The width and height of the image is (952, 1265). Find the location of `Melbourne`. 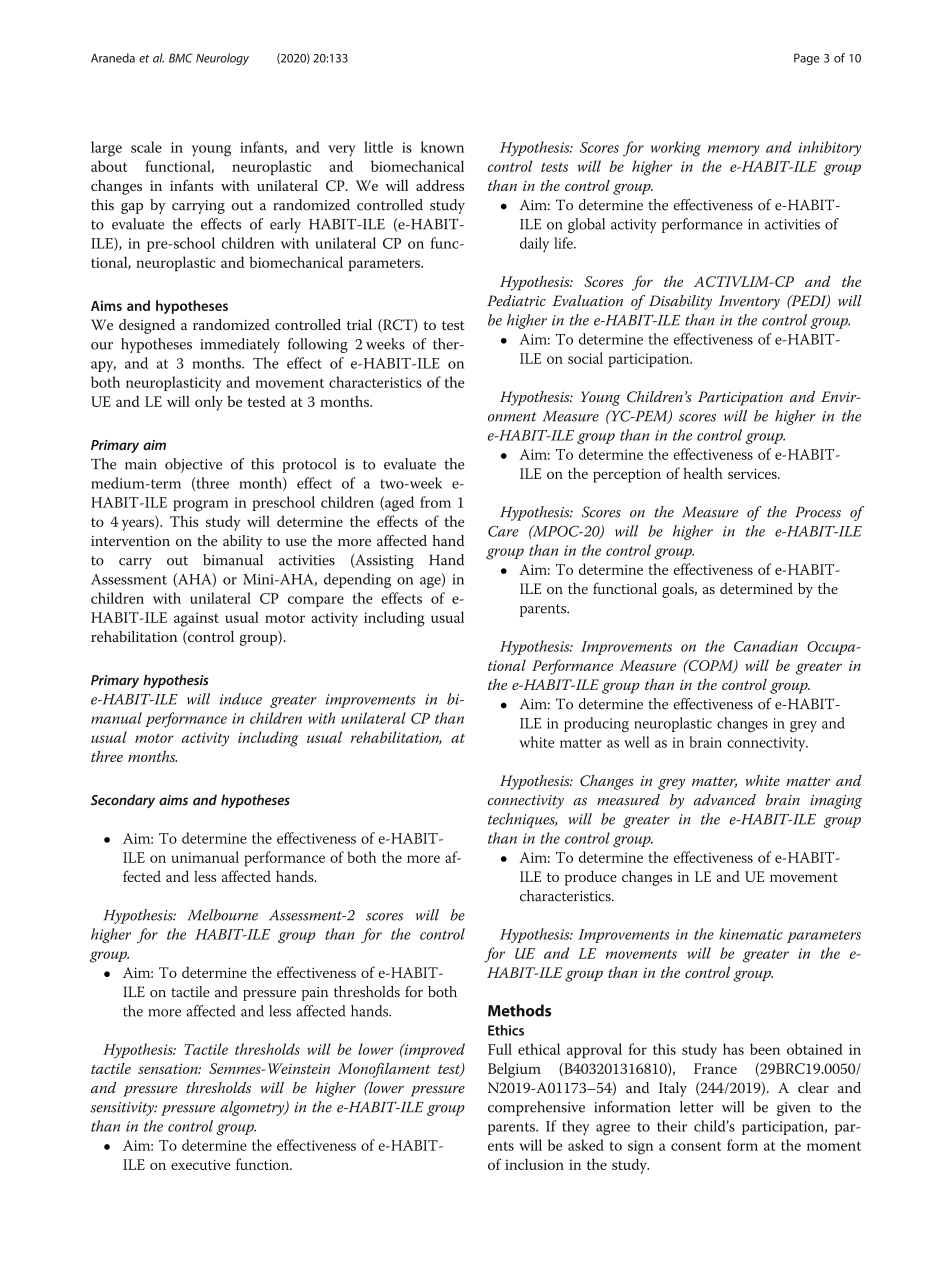

Melbourne is located at coordinates (223, 915).
